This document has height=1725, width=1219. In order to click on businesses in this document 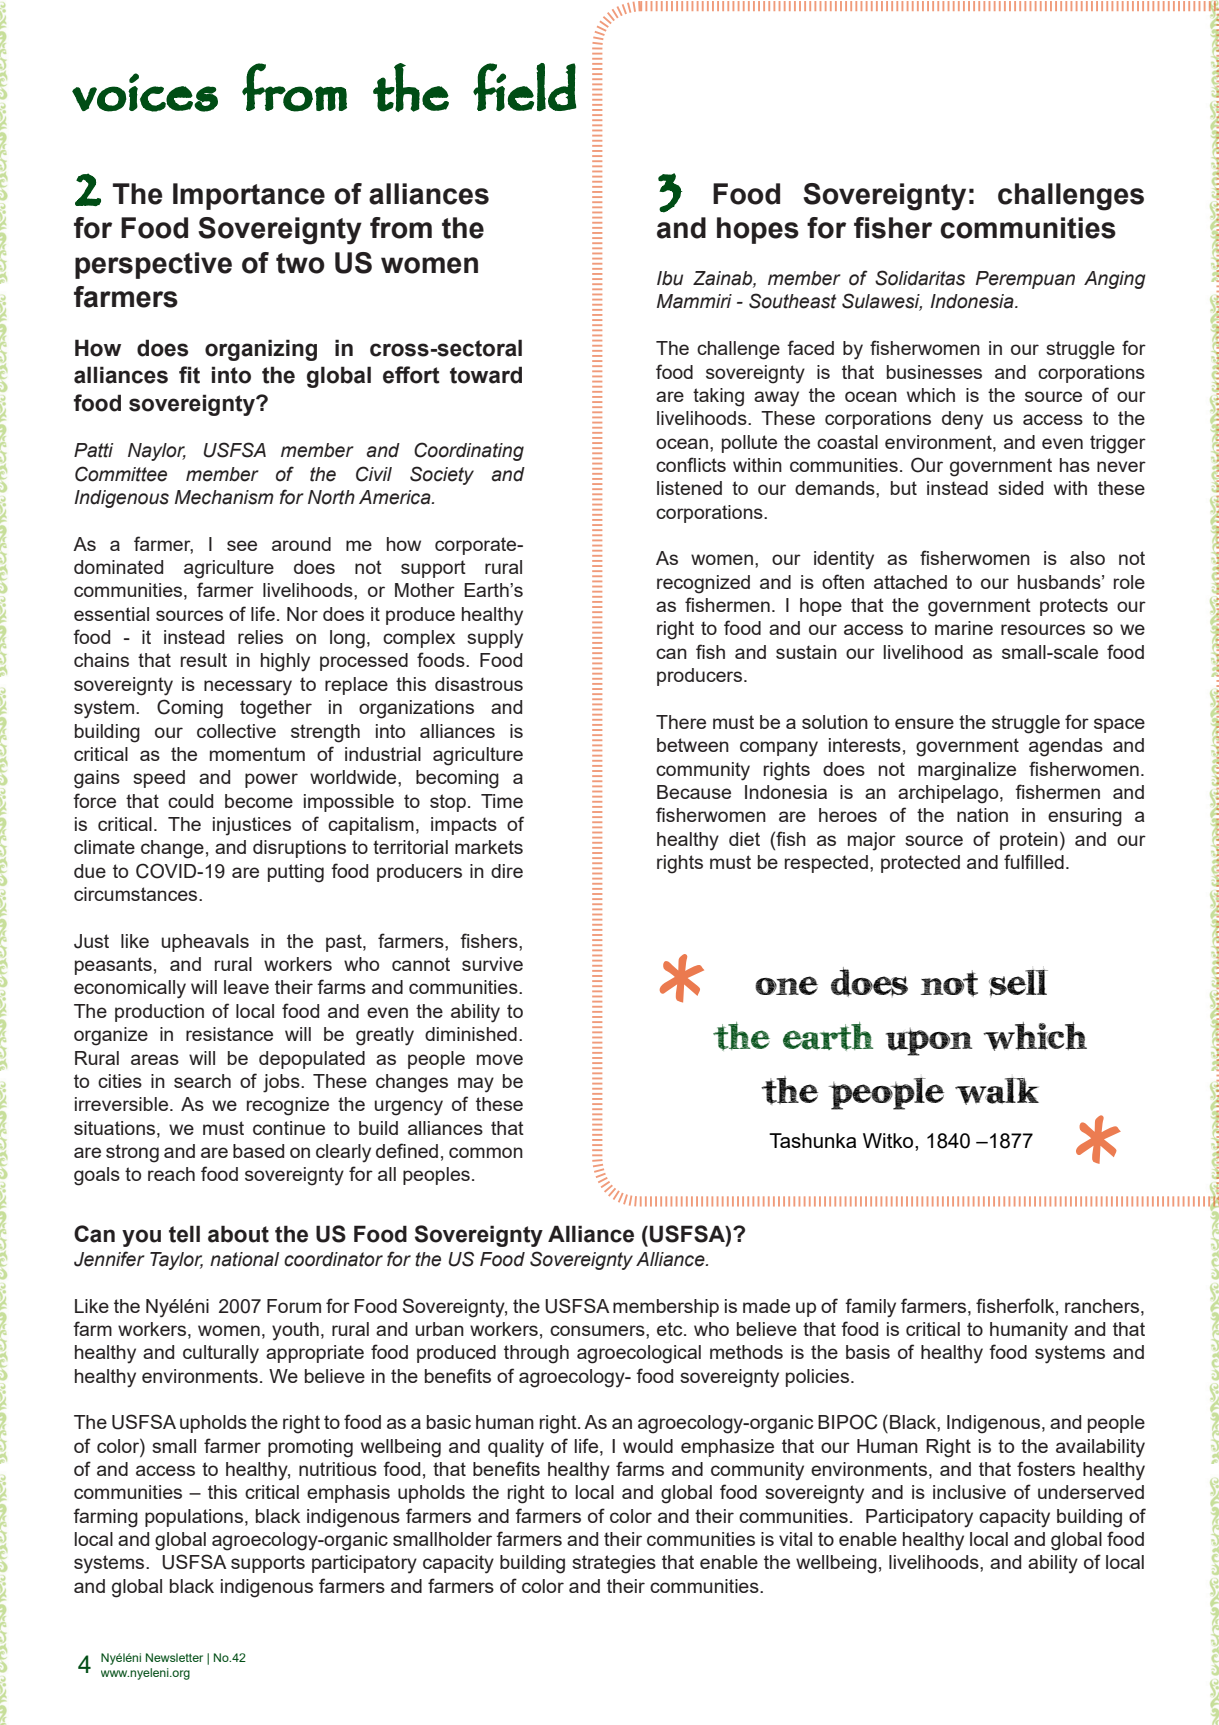, I will do `click(934, 372)`.
